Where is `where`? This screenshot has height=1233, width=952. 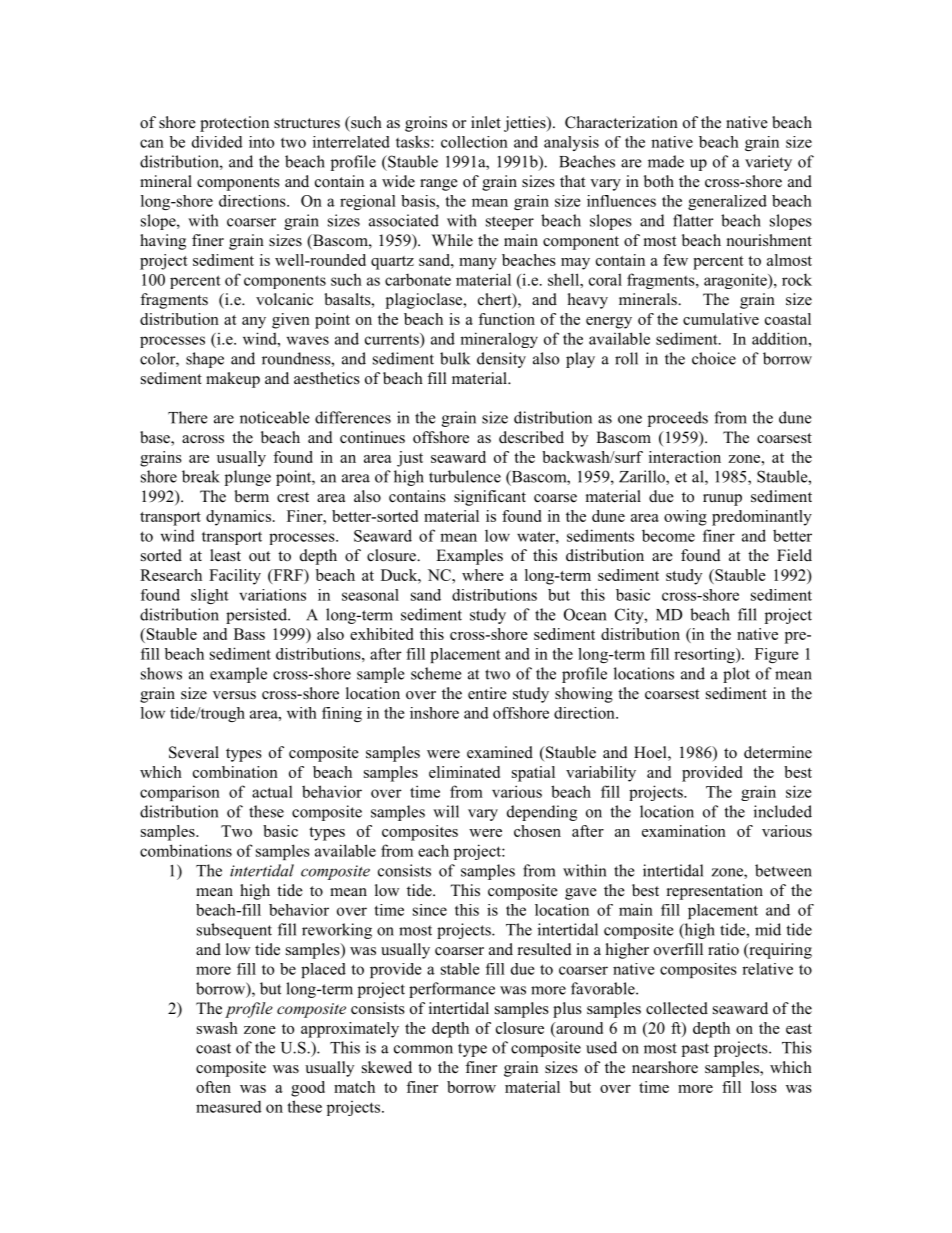 where is located at coordinates (483, 575).
